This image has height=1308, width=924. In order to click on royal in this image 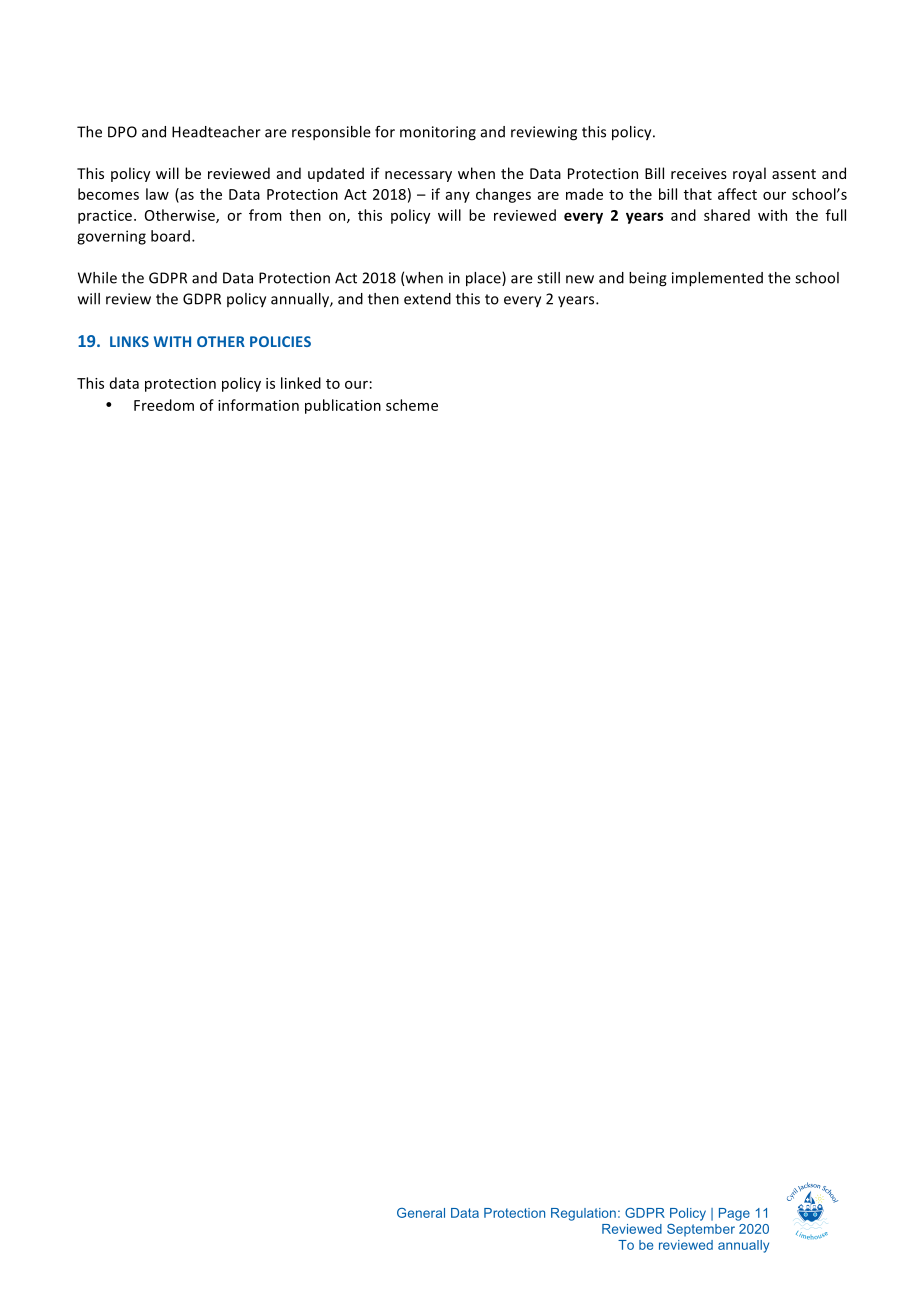, I will do `click(749, 174)`.
